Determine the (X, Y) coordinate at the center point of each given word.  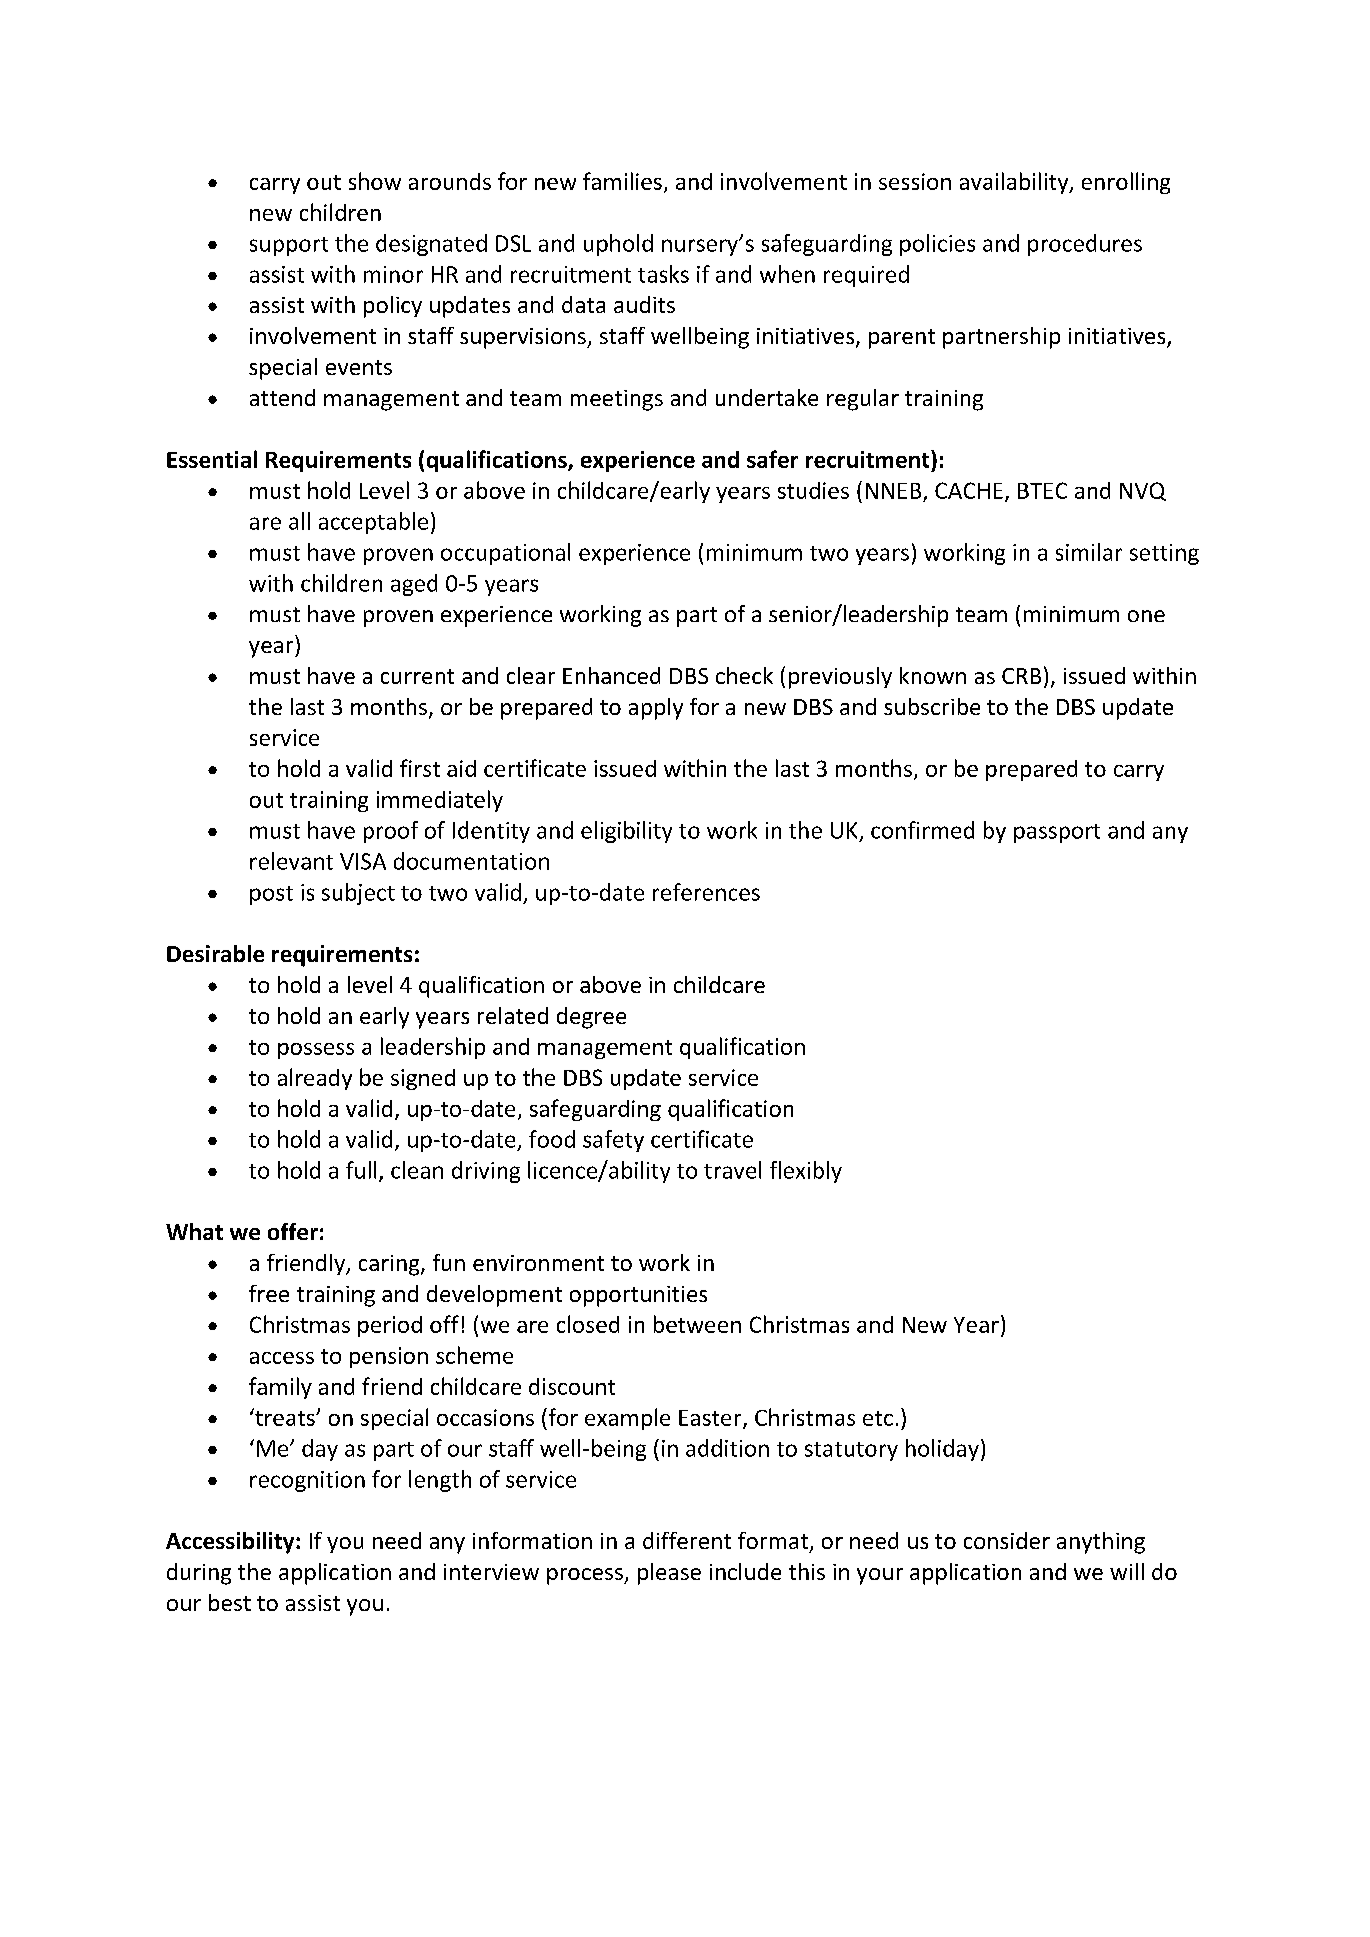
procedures (1085, 245)
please (669, 1574)
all (299, 521)
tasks (663, 274)
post (271, 895)
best (230, 1602)
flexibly (806, 1172)
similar (1089, 552)
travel (732, 1170)
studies (813, 490)
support (289, 246)
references (706, 892)
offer (293, 1231)
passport (1057, 833)
